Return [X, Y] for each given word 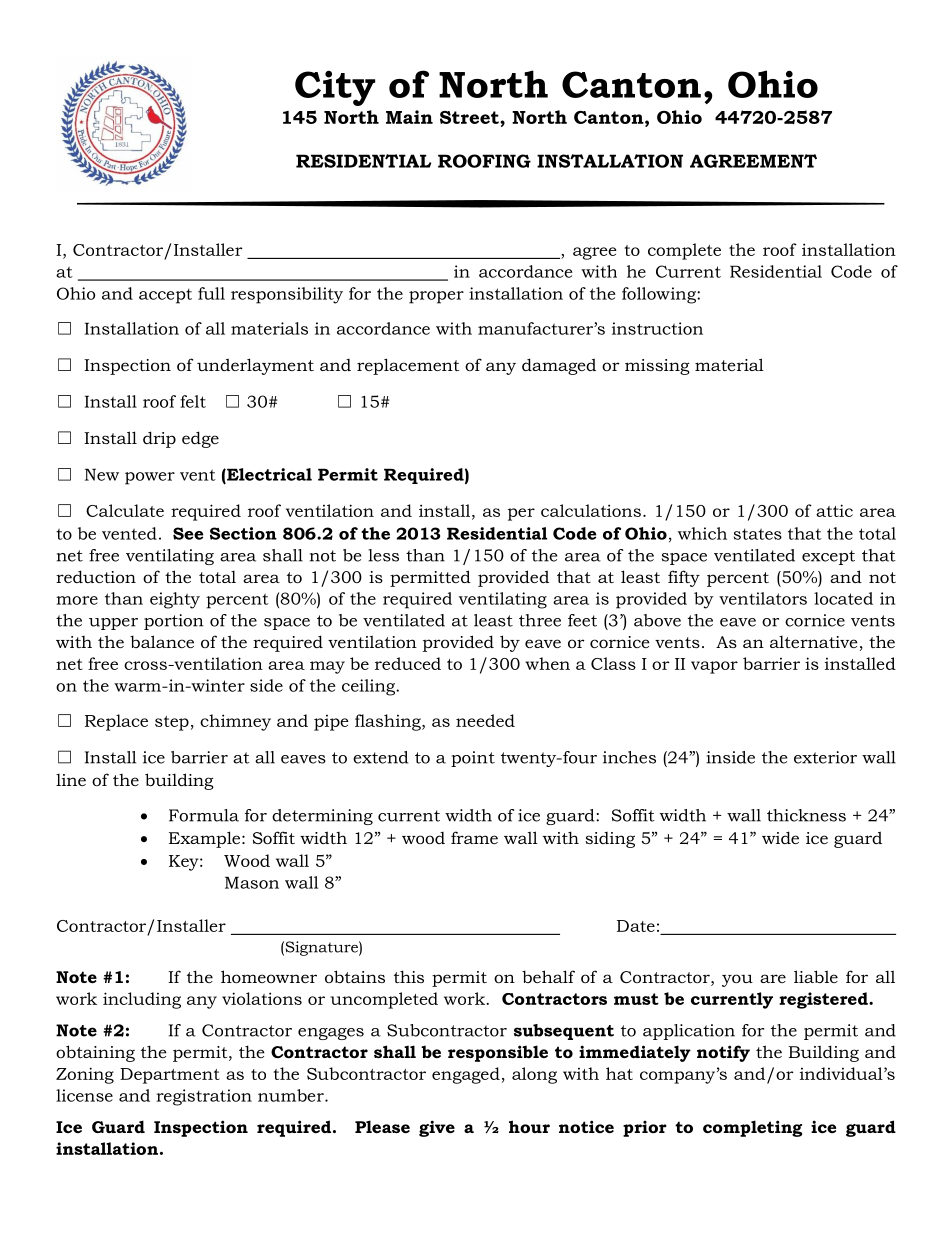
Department [170, 1076]
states [758, 534]
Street [470, 117]
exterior [825, 757]
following [660, 295]
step [172, 723]
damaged [559, 366]
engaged [466, 1075]
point [473, 759]
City [335, 88]
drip [159, 439]
